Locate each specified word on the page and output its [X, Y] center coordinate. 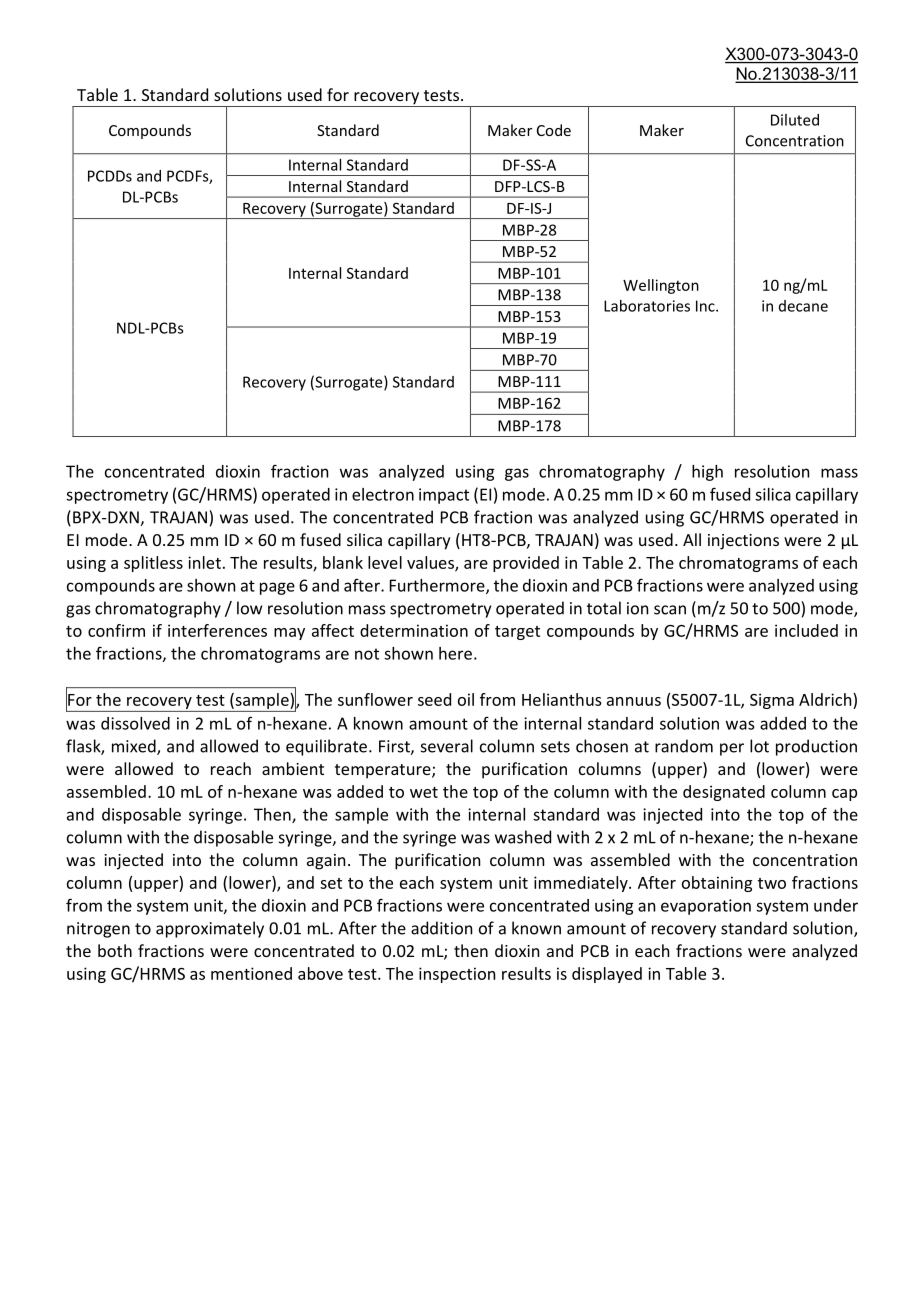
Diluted [795, 120]
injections [743, 542]
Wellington [661, 286]
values [431, 563]
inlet [204, 562]
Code [554, 130]
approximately [210, 929]
